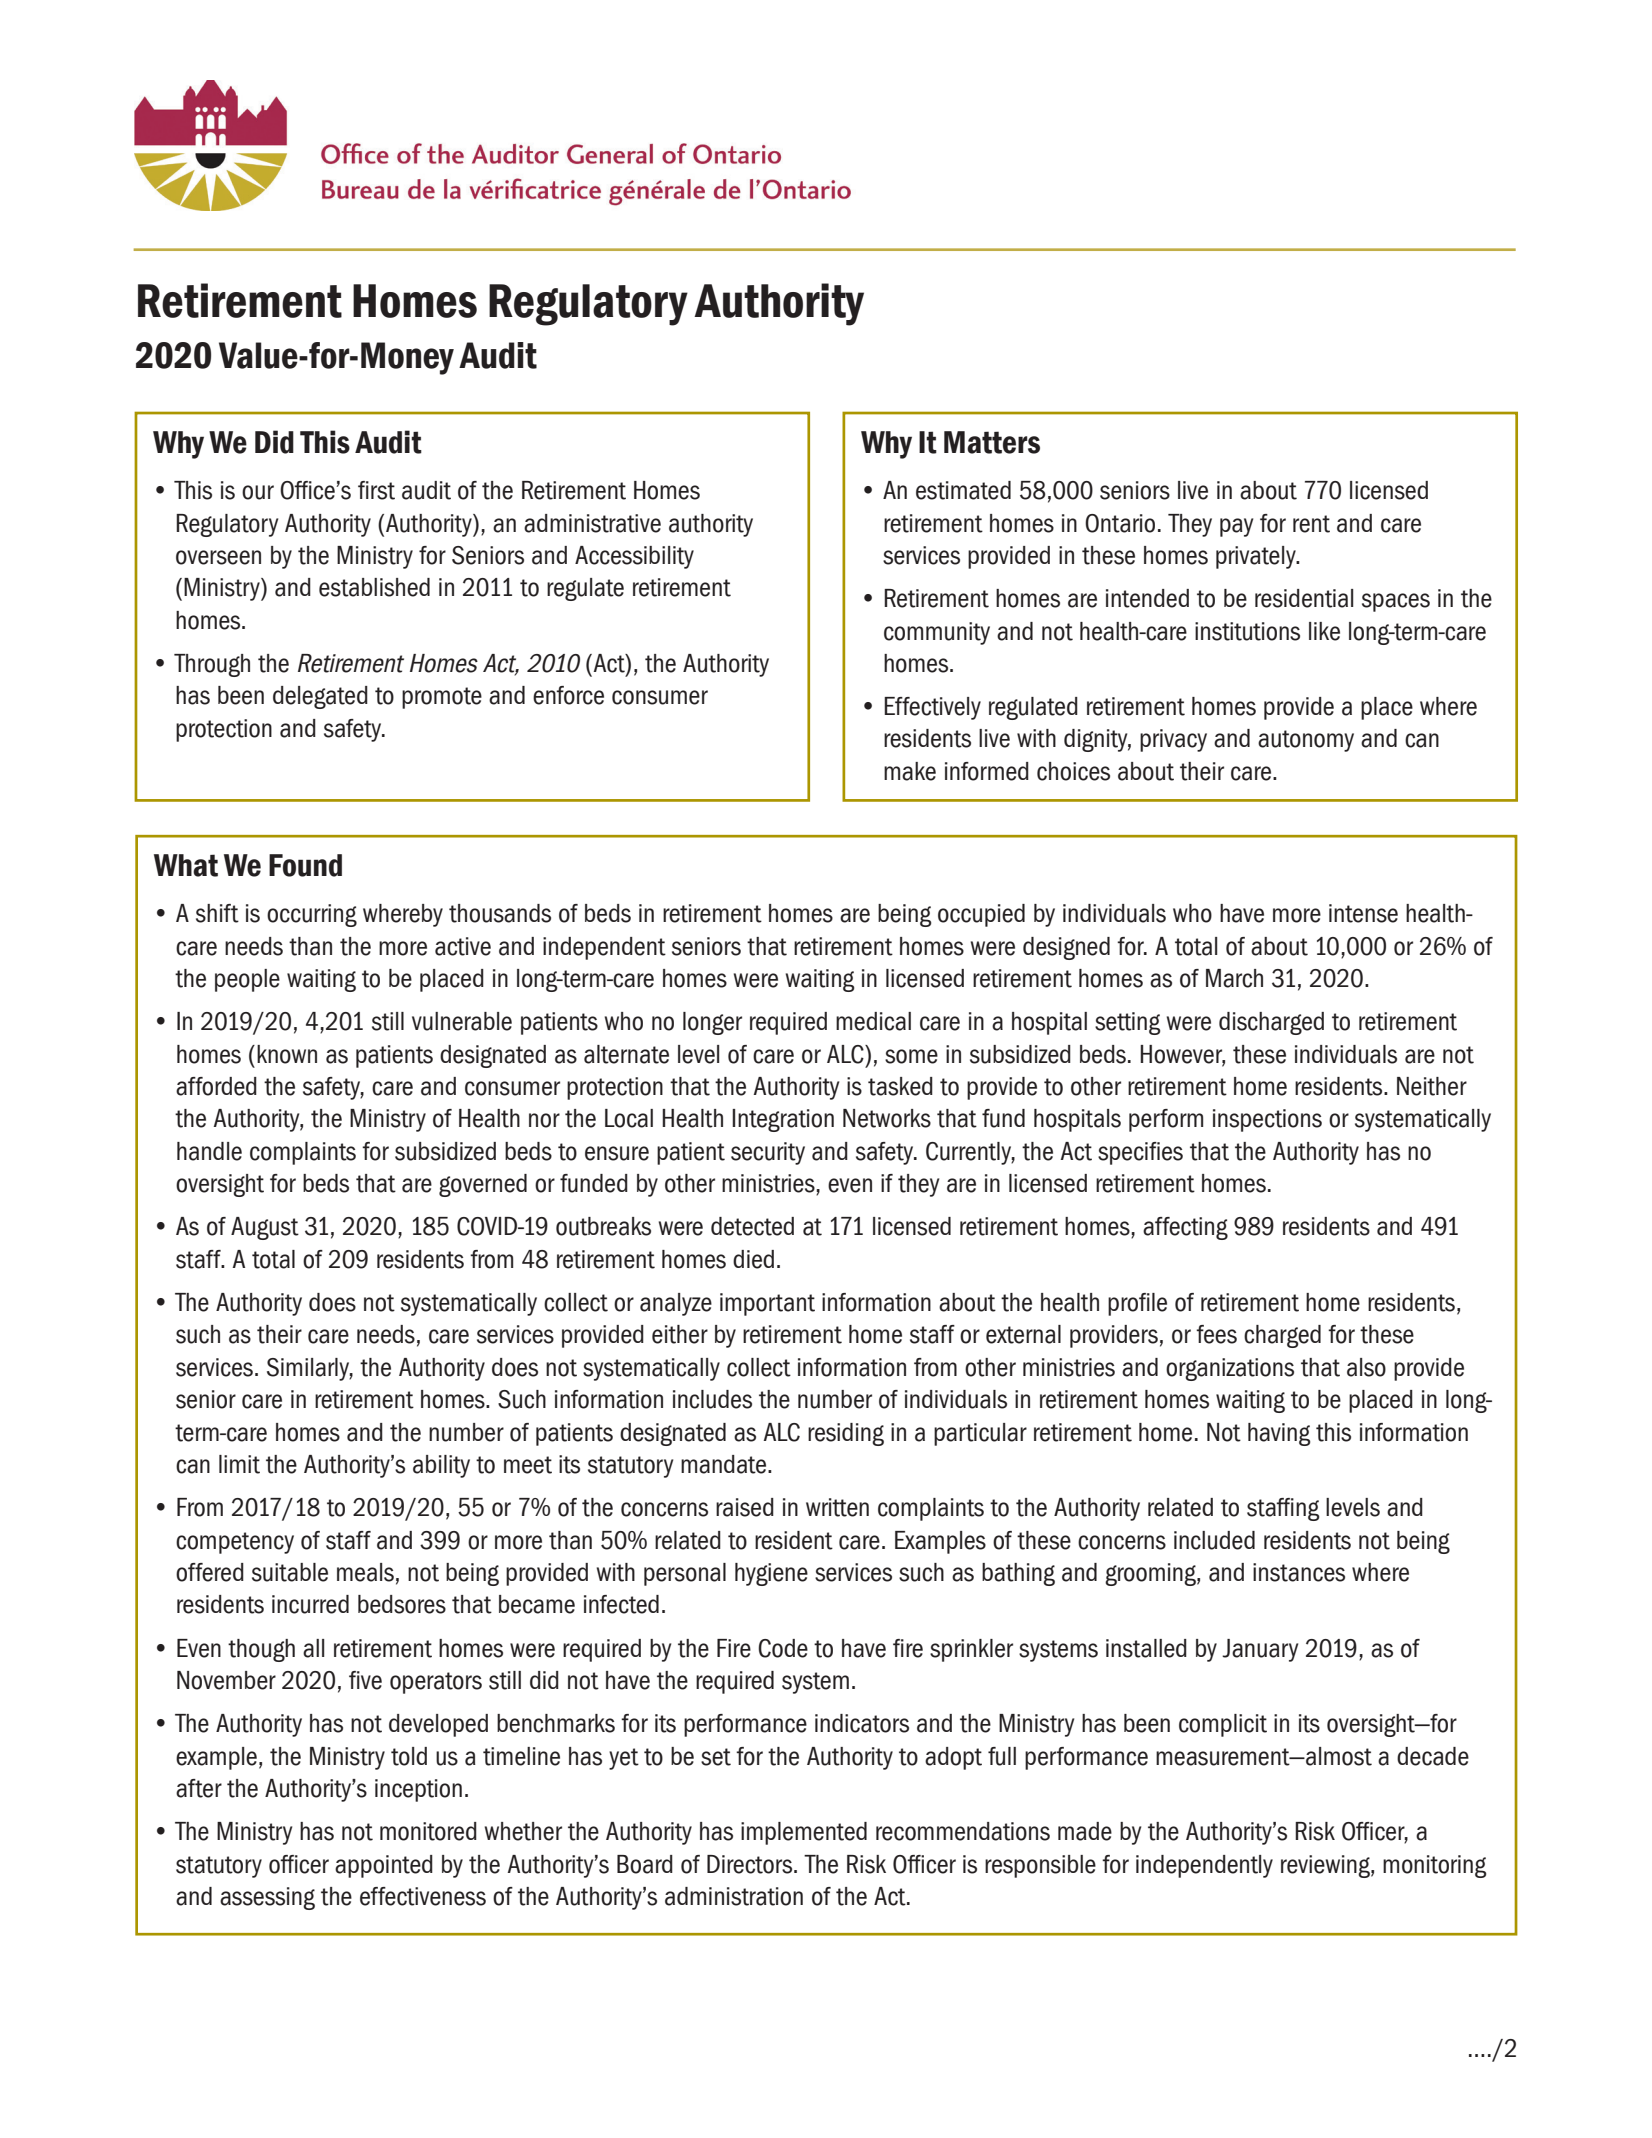 This screenshot has height=2138, width=1652. What do you see at coordinates (963, 490) in the screenshot?
I see `estimated` at bounding box center [963, 490].
